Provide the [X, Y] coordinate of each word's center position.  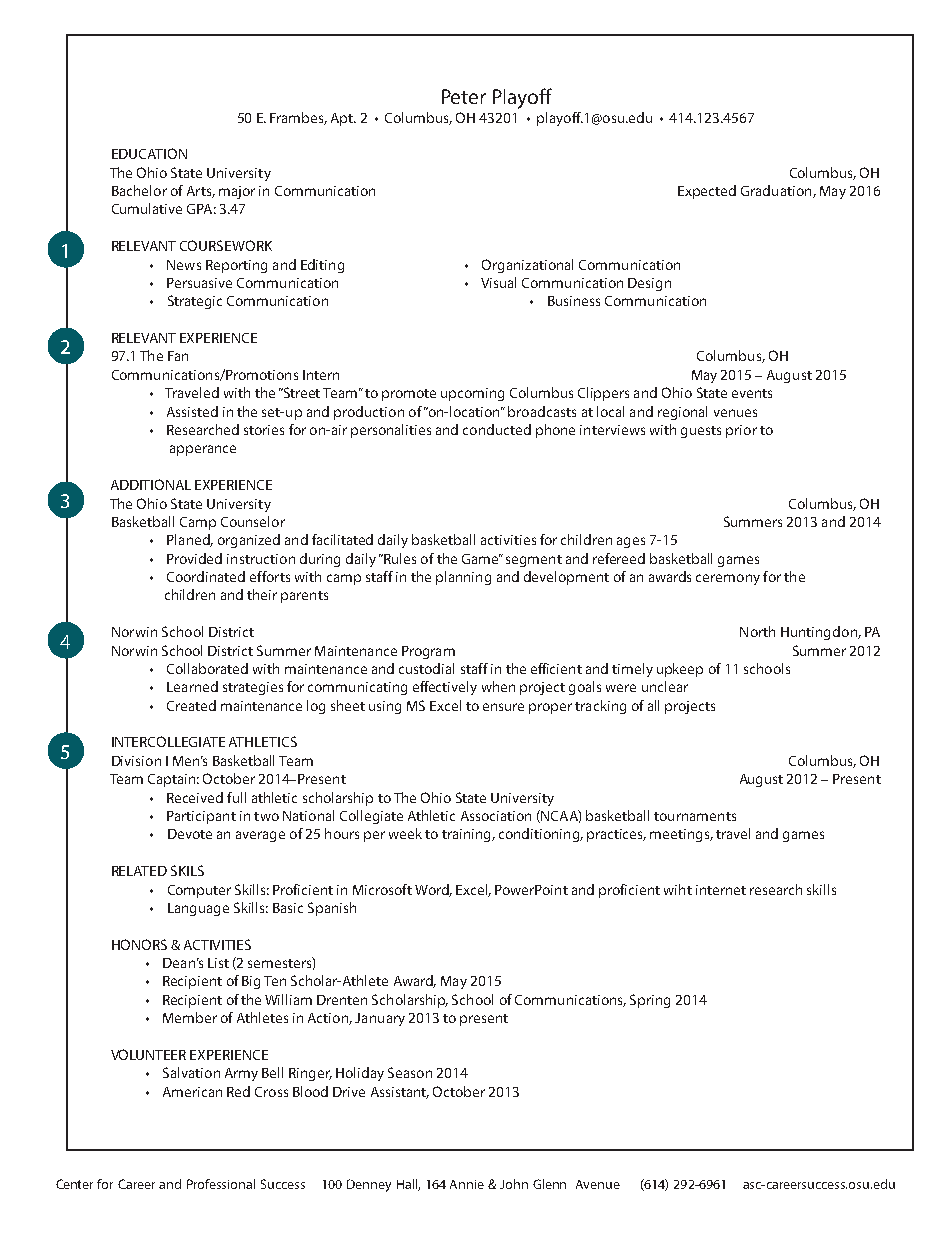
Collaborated [207, 668]
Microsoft [382, 889]
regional [682, 413]
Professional [221, 1184]
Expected [707, 192]
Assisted [192, 411]
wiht [678, 889]
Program [428, 652]
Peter [464, 96]
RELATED [139, 871]
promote [409, 395]
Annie [467, 1184]
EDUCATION [149, 153]
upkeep [680, 670]
